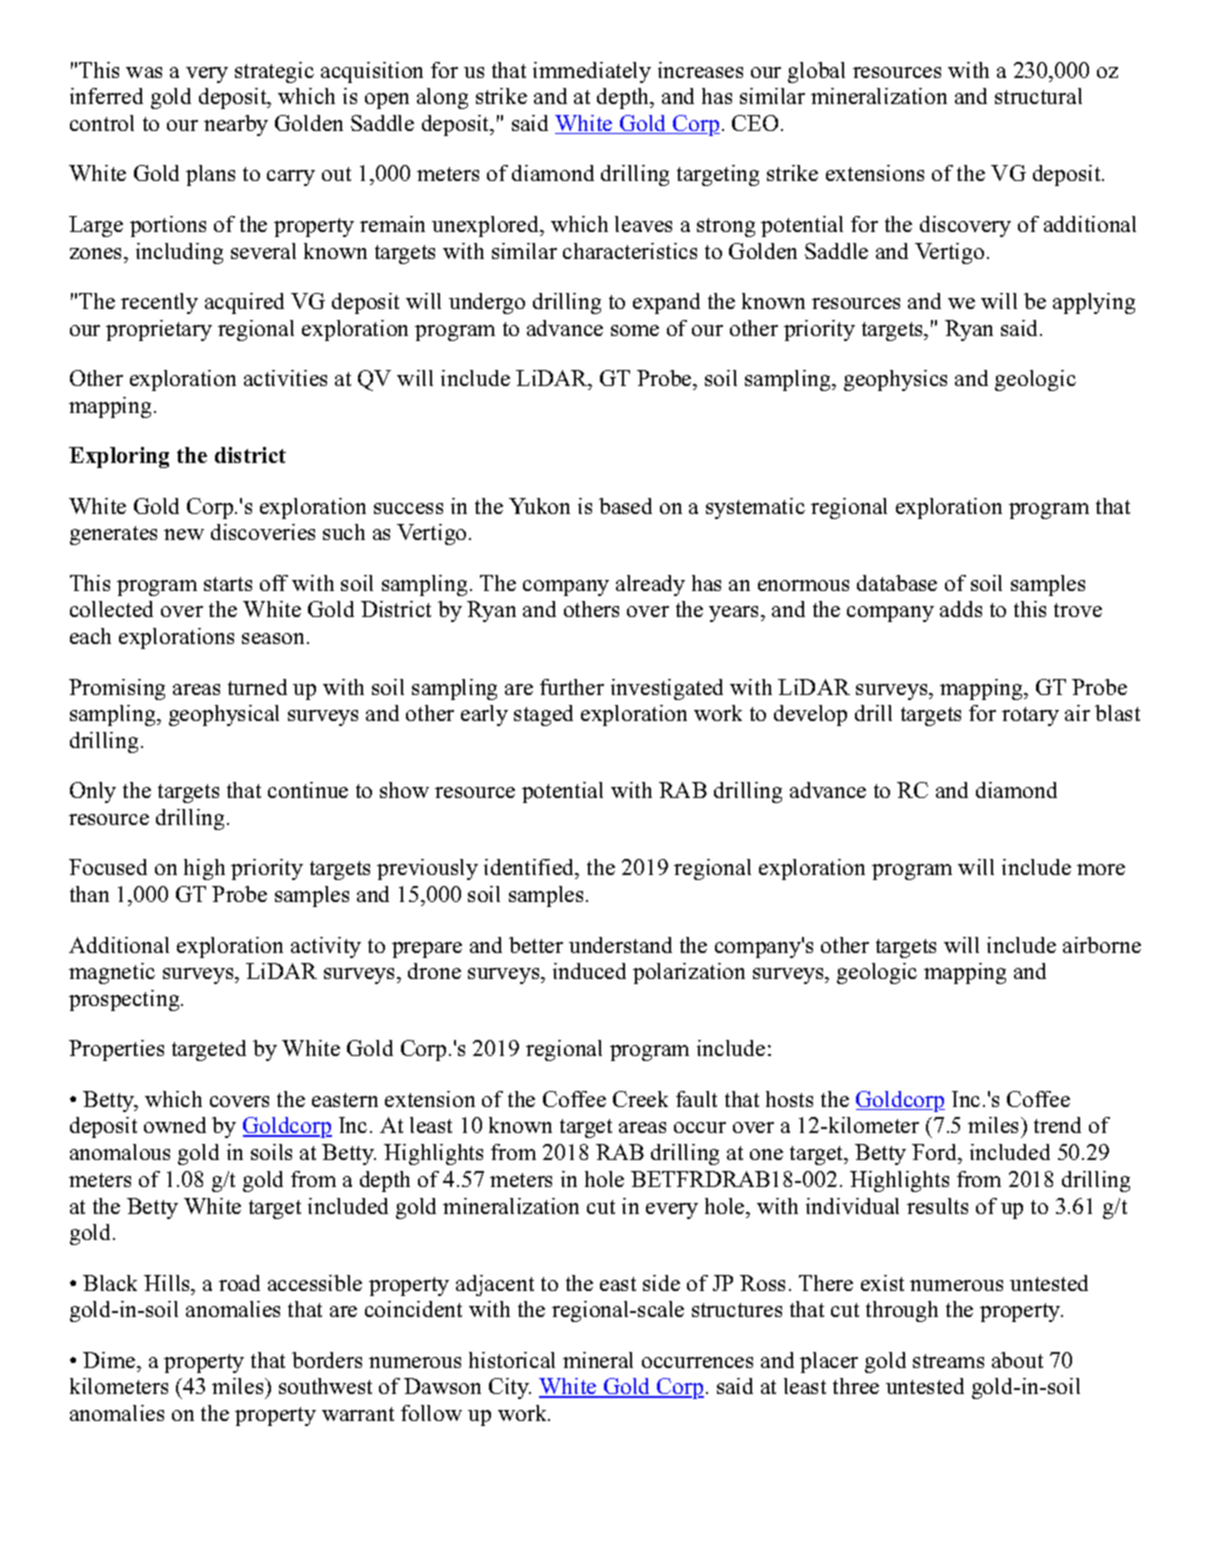 Image resolution: width=1210 pixels, height=1566 pixels. What do you see at coordinates (116, 1050) in the page?
I see `Properties` at bounding box center [116, 1050].
